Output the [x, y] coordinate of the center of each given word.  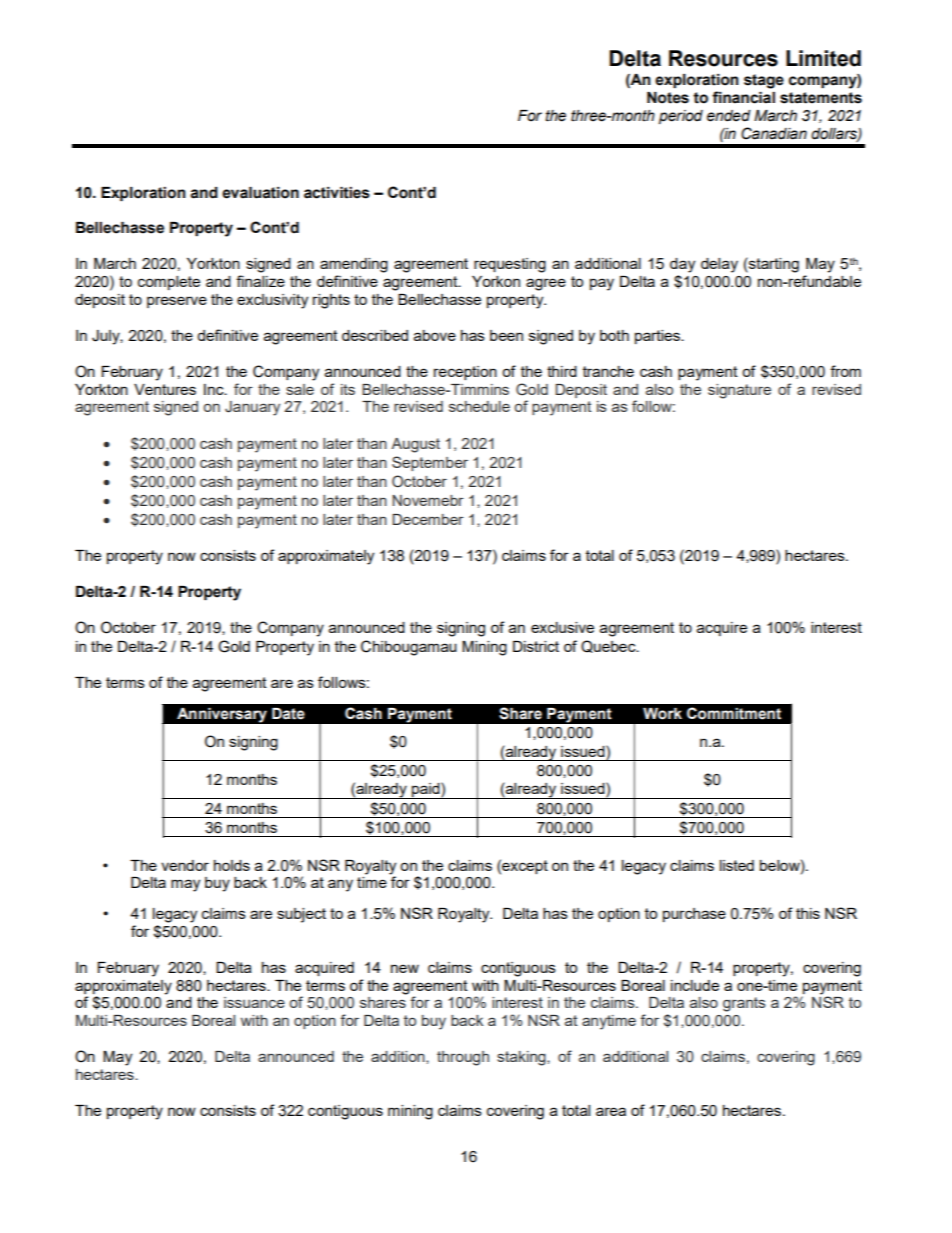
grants [744, 1004]
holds [232, 865]
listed [737, 865]
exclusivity [272, 301]
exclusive [562, 627]
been [506, 335]
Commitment [734, 713]
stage [764, 81]
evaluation [260, 193]
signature [739, 391]
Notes [668, 98]
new [405, 968]
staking [522, 1058]
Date [288, 714]
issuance [254, 1002]
